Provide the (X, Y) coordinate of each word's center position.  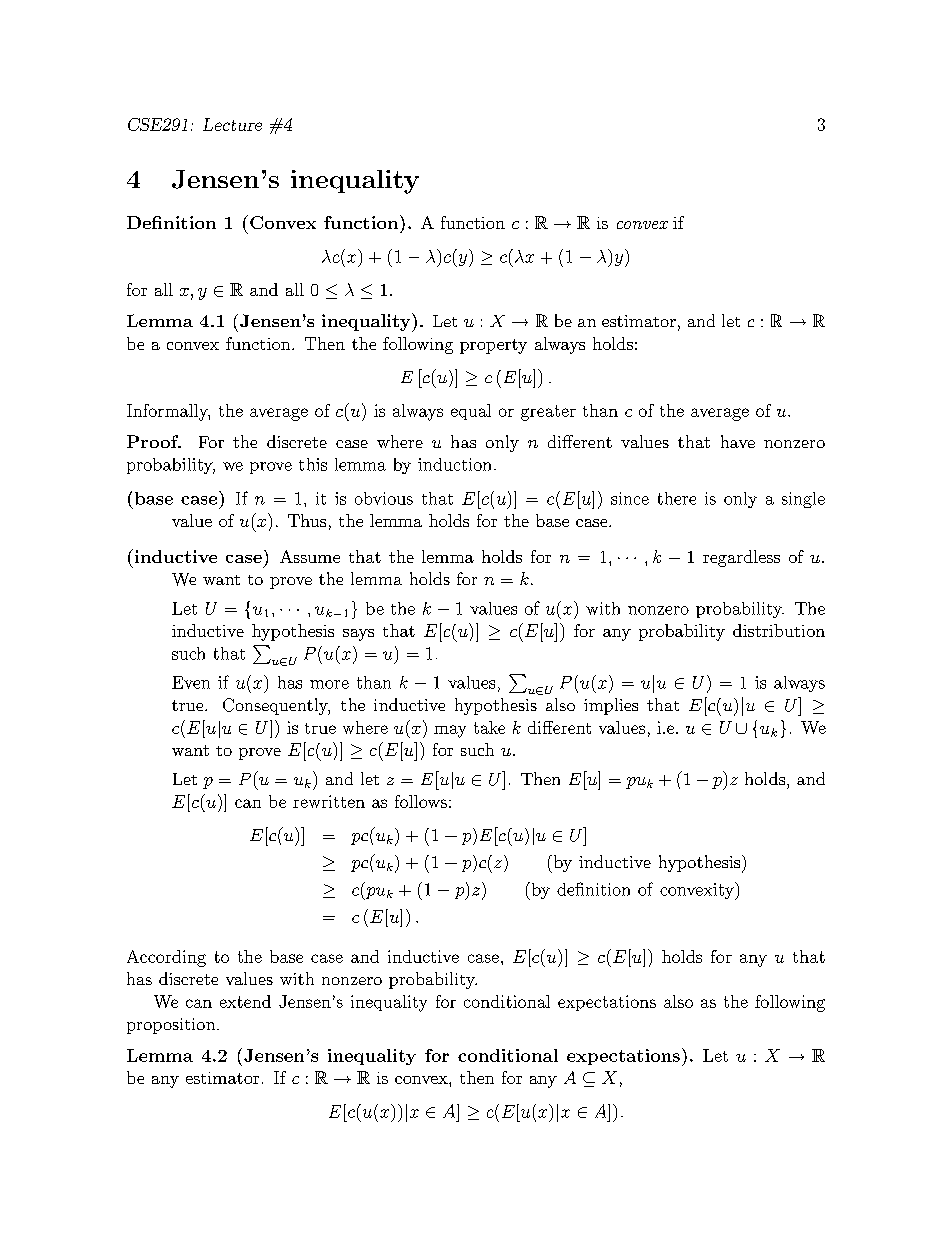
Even (191, 682)
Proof (154, 441)
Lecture (232, 124)
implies (611, 706)
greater (548, 413)
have (738, 441)
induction (454, 464)
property (493, 346)
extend (245, 1001)
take (489, 727)
